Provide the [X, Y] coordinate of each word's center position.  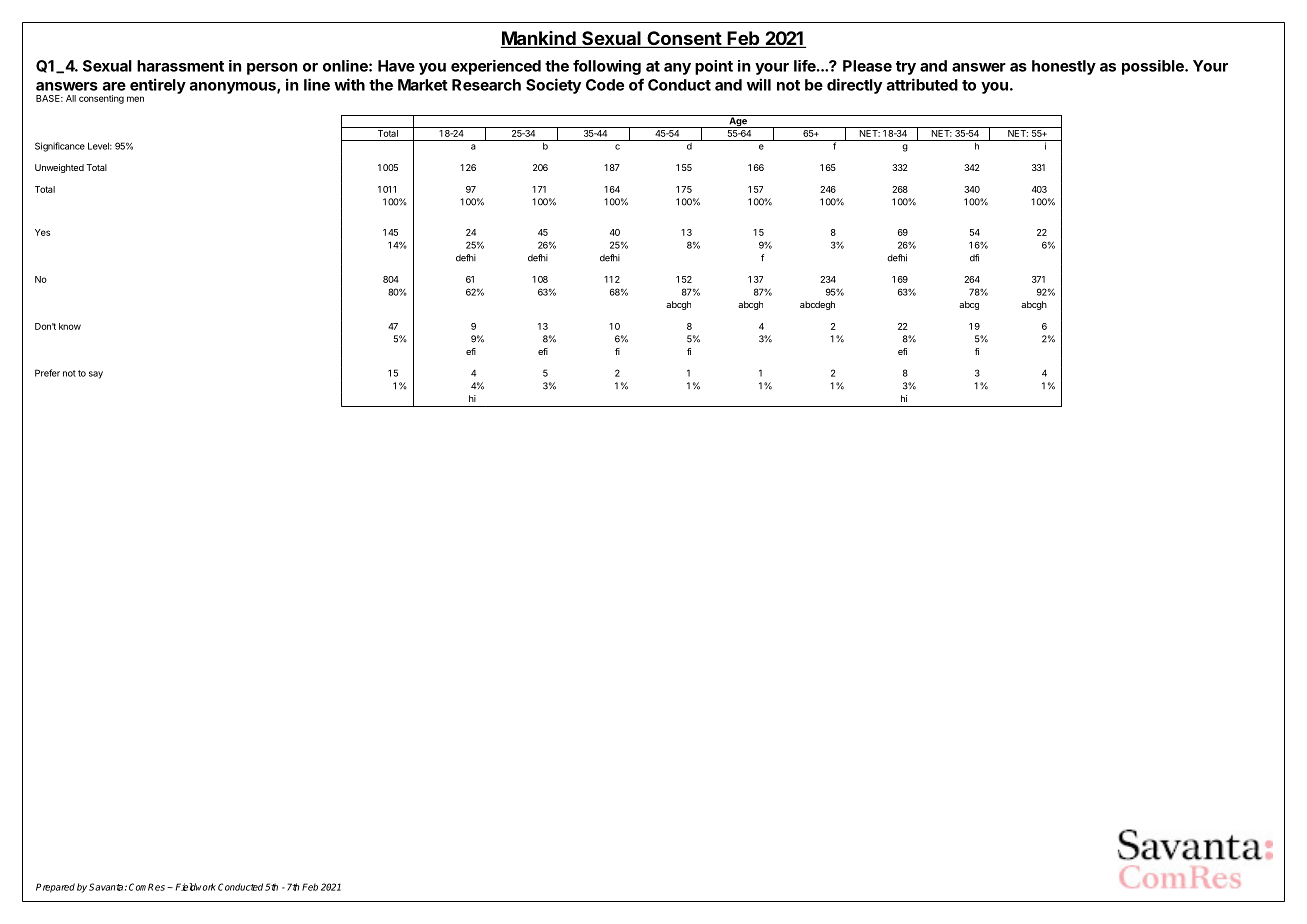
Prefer [47, 373]
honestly [1064, 67]
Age [738, 121]
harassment [180, 66]
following [607, 67]
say [96, 375]
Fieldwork [196, 887]
